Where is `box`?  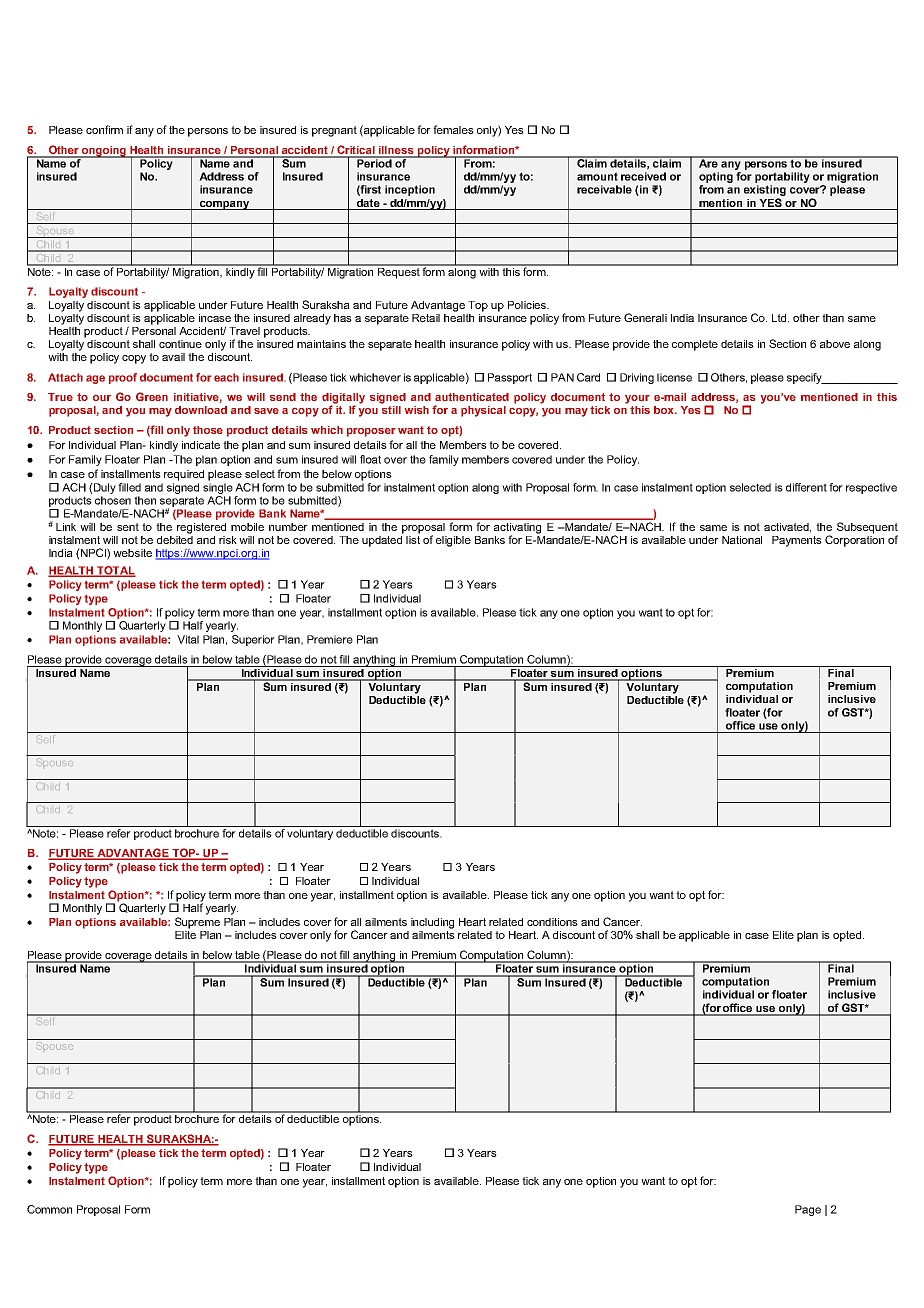 box is located at coordinates (665, 410).
